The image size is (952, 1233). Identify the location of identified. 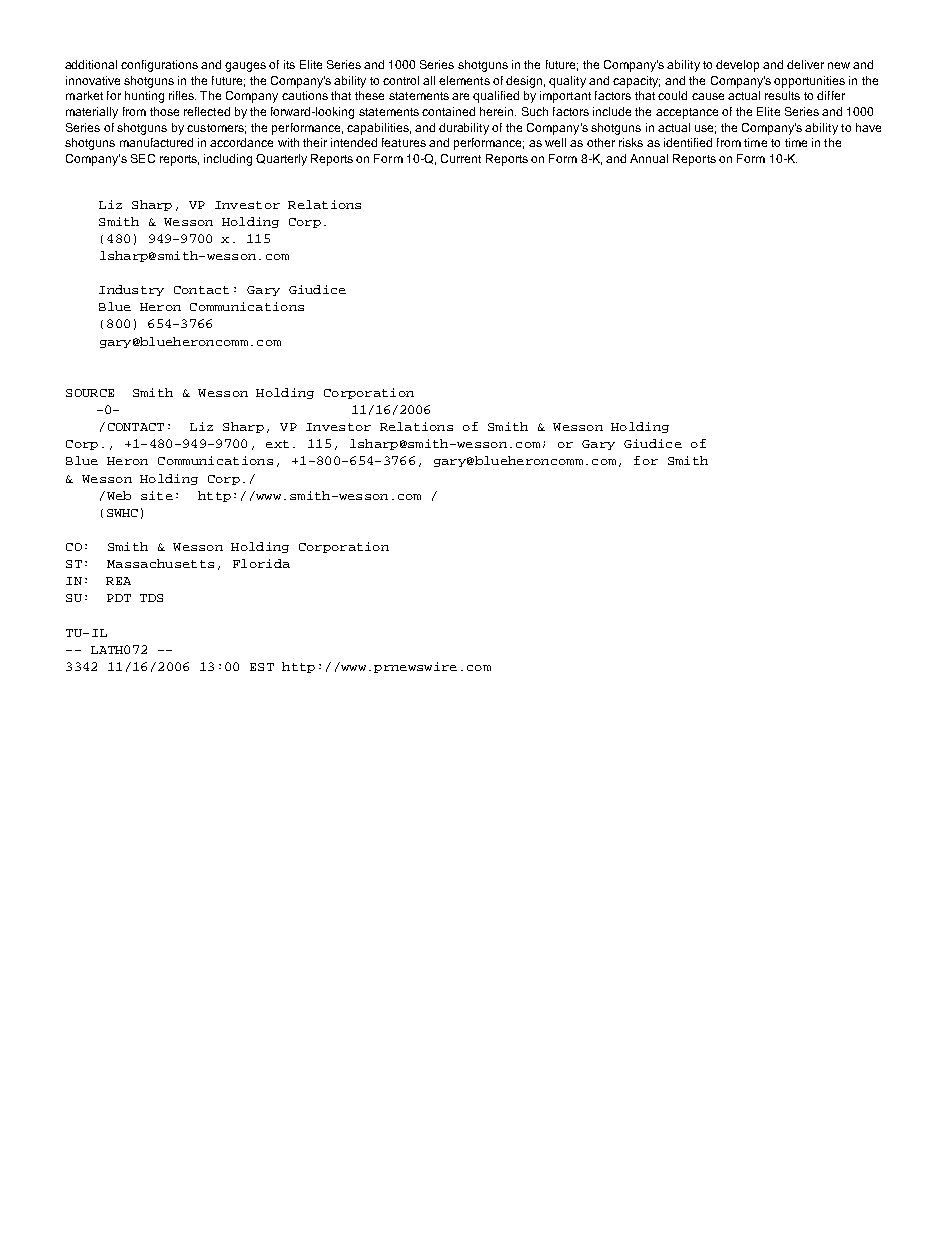
(688, 142).
